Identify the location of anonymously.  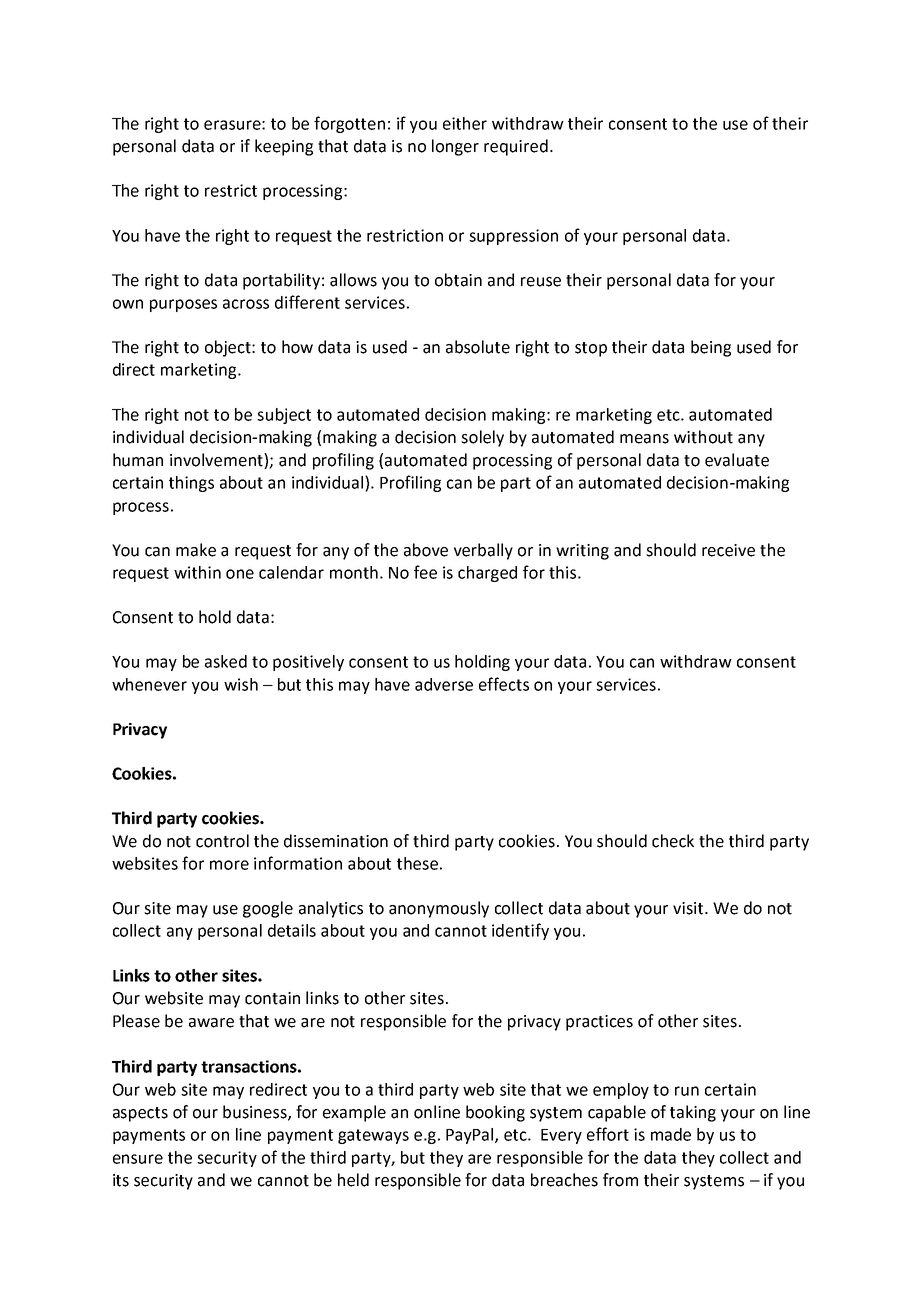
(439, 909).
